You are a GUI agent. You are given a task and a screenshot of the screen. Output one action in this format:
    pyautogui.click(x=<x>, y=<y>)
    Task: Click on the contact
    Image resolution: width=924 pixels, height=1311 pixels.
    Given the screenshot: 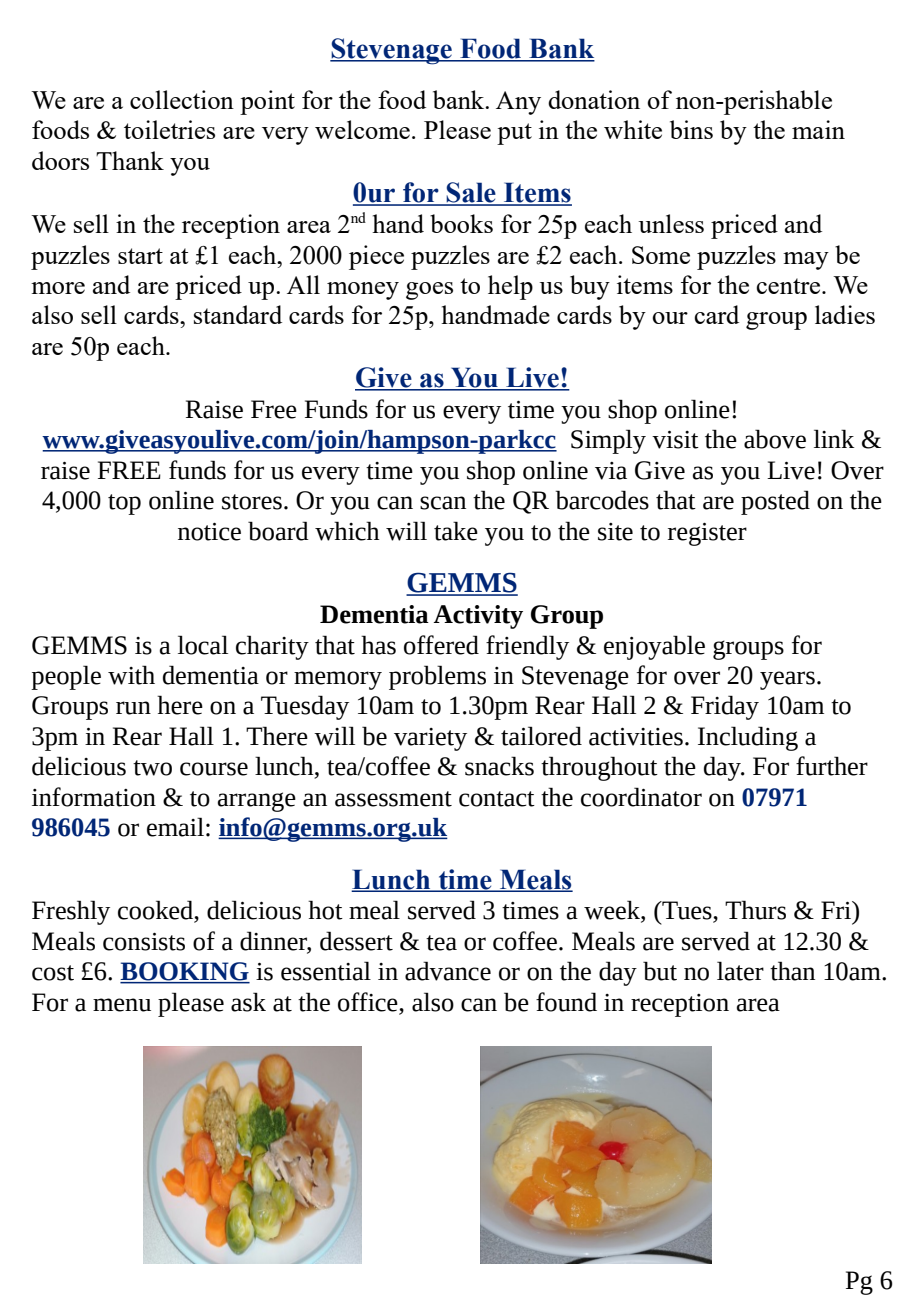 What is the action you would take?
    pyautogui.click(x=497, y=799)
